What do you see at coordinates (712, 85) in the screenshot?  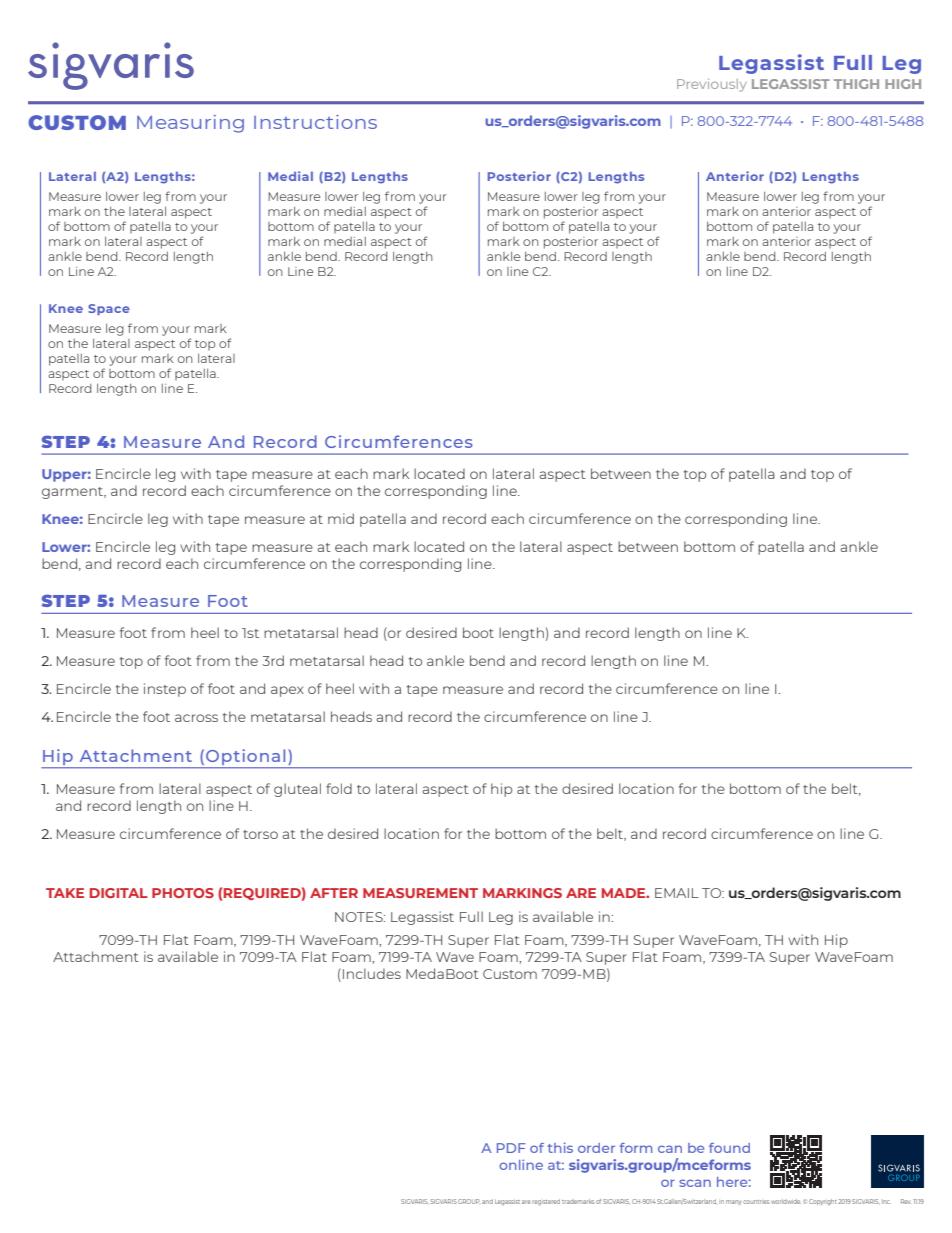 I see `Previously` at bounding box center [712, 85].
